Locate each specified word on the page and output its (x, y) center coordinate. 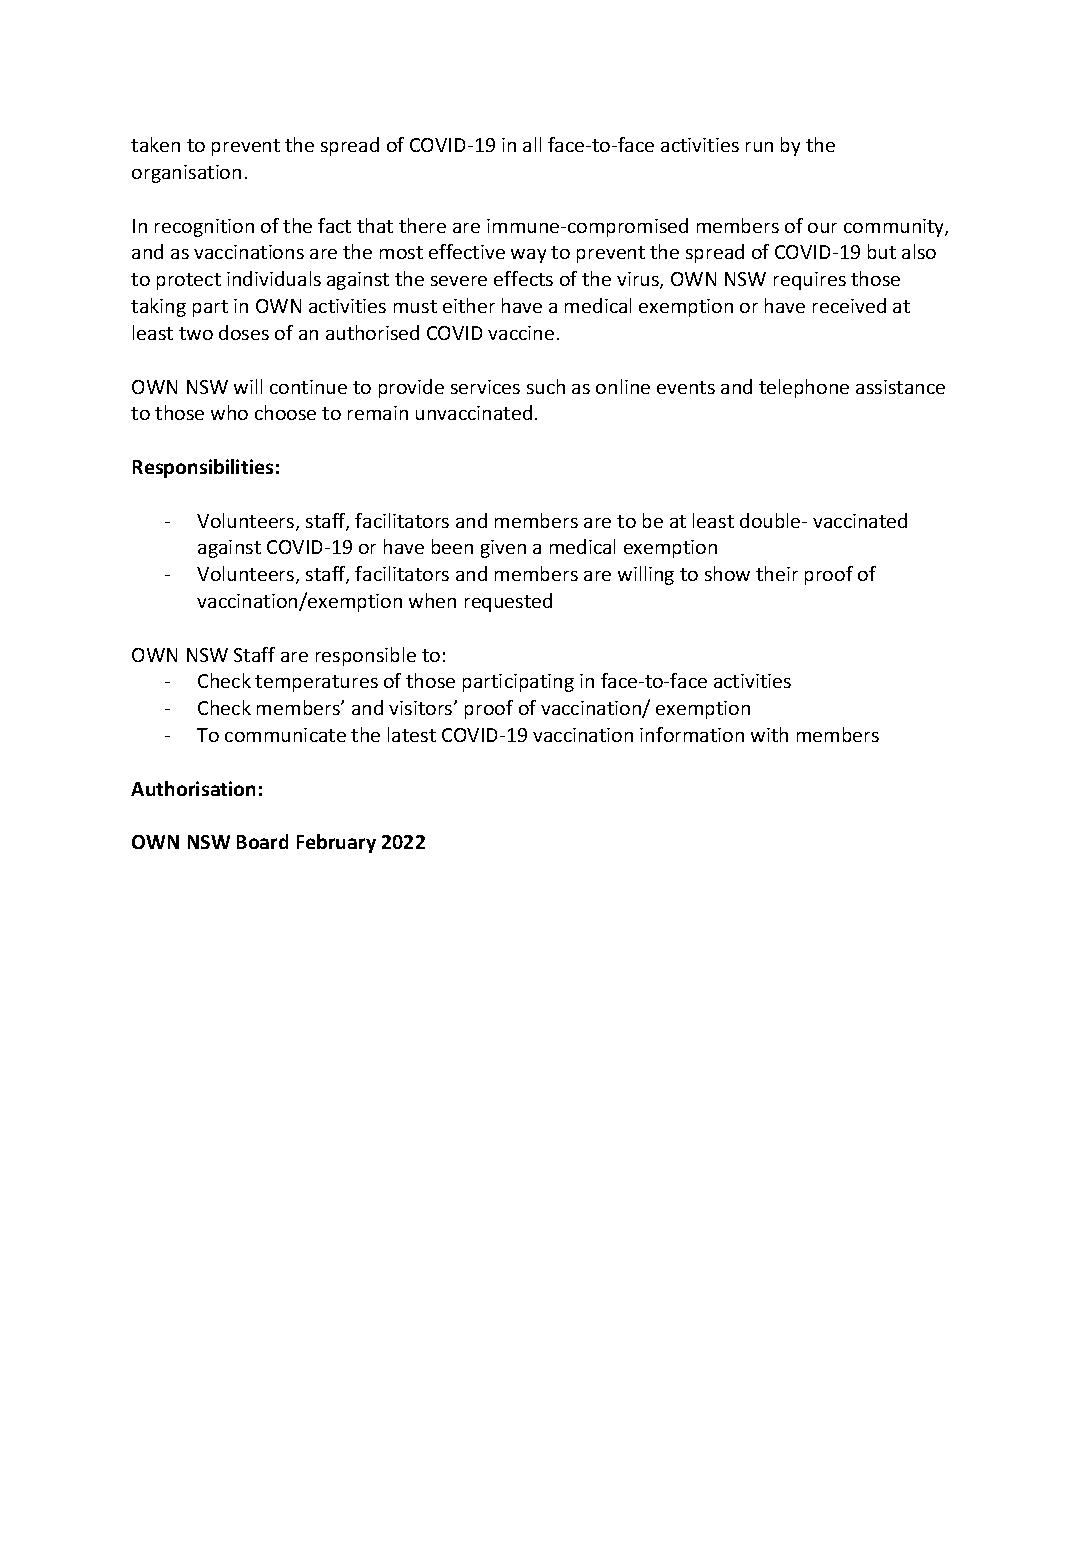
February (336, 843)
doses (244, 332)
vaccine (521, 333)
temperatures (316, 683)
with (769, 734)
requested (508, 602)
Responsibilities (203, 468)
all (532, 144)
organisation (186, 174)
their (777, 573)
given (503, 549)
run (759, 147)
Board (262, 841)
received (849, 305)
